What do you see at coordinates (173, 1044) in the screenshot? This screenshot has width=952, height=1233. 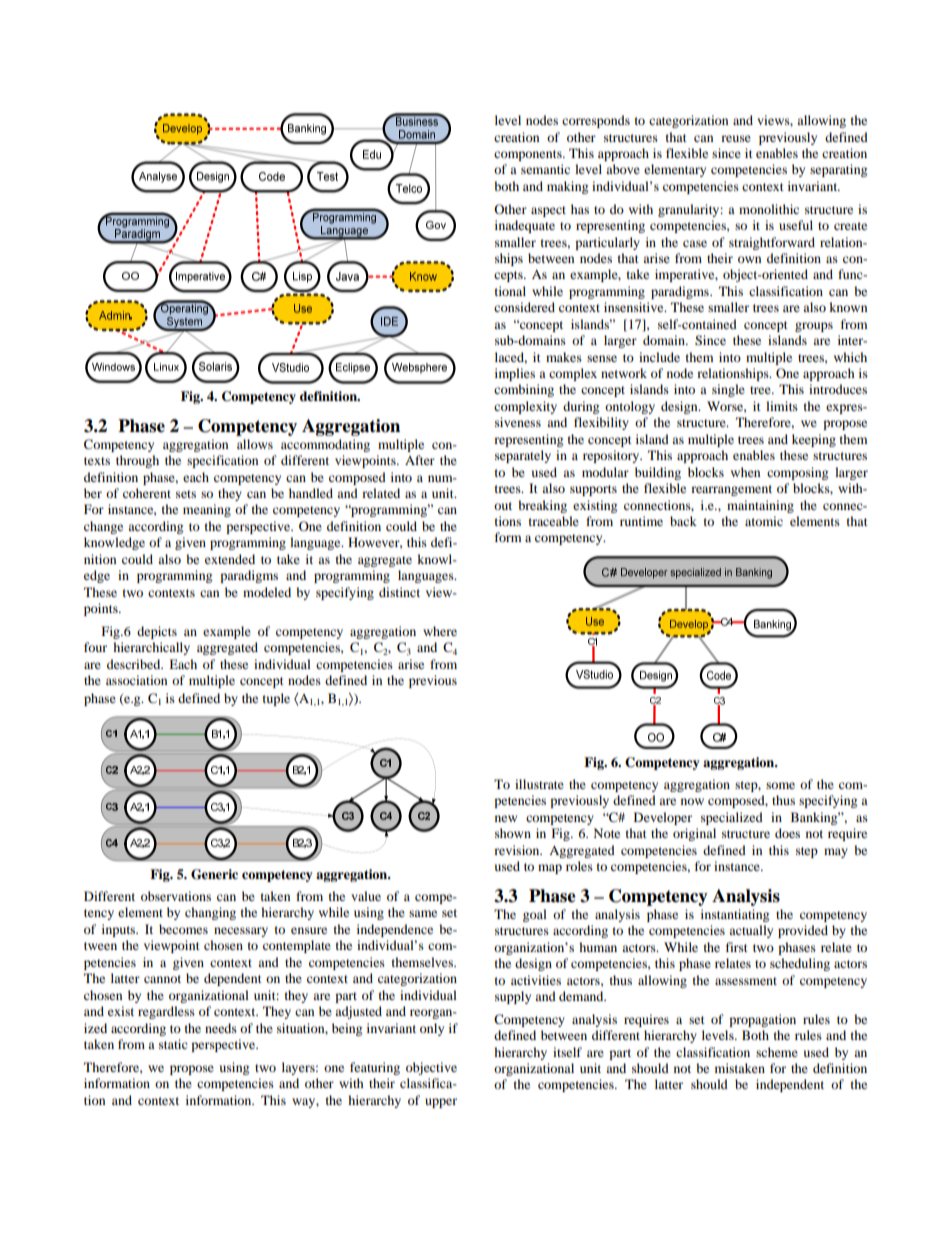 I see `static` at bounding box center [173, 1044].
